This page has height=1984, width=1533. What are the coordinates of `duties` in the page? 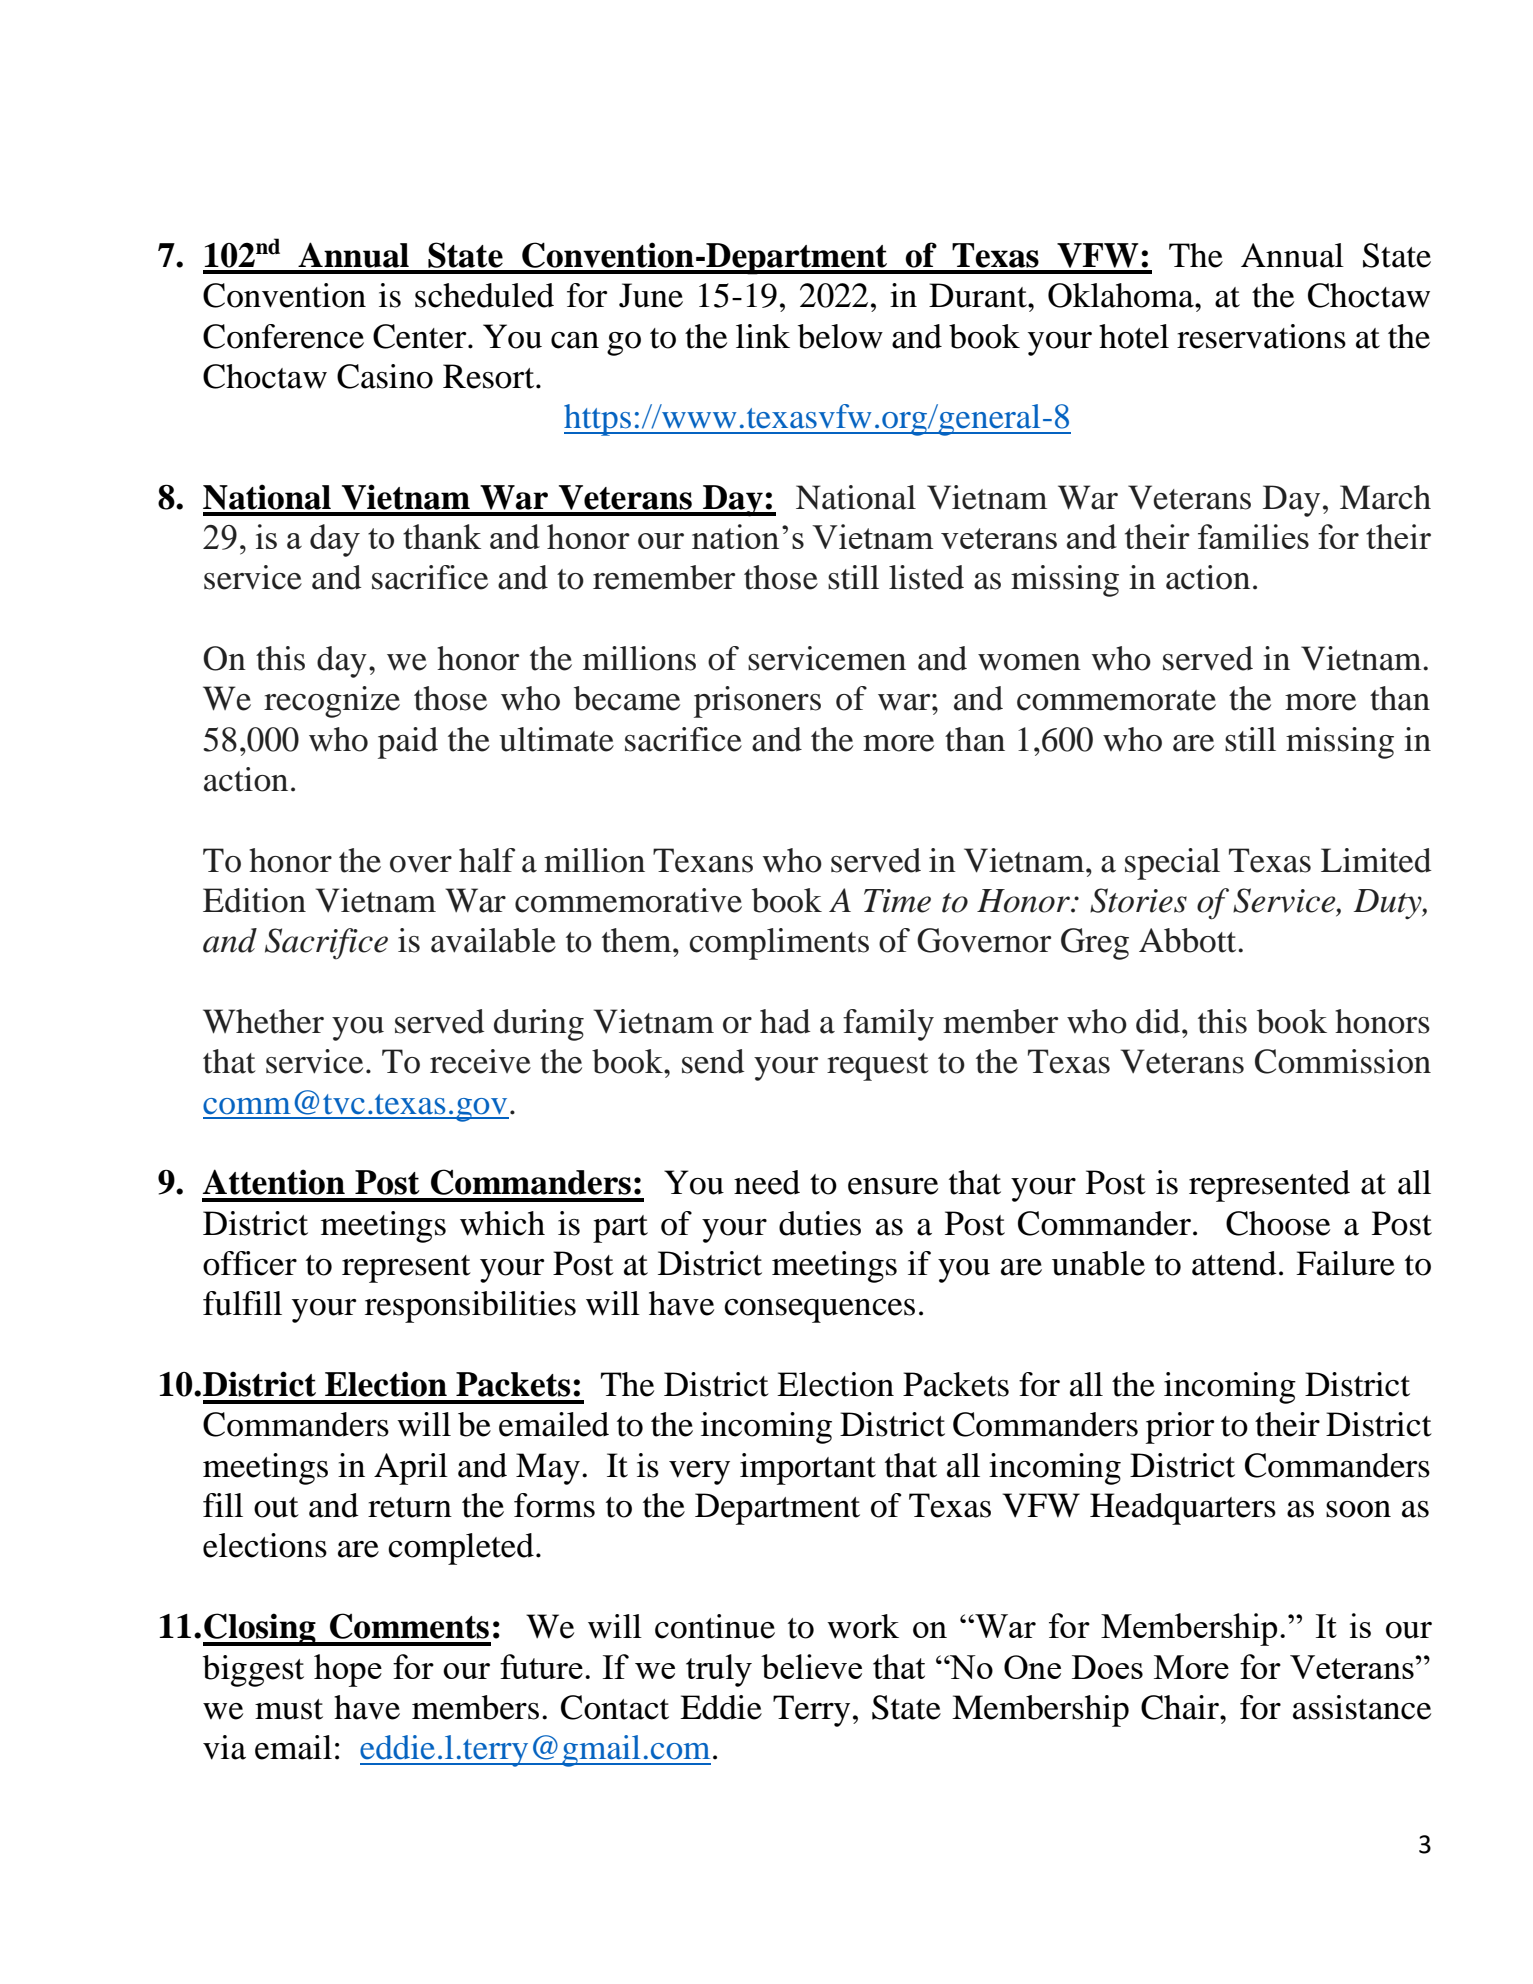 It's located at (820, 1223).
